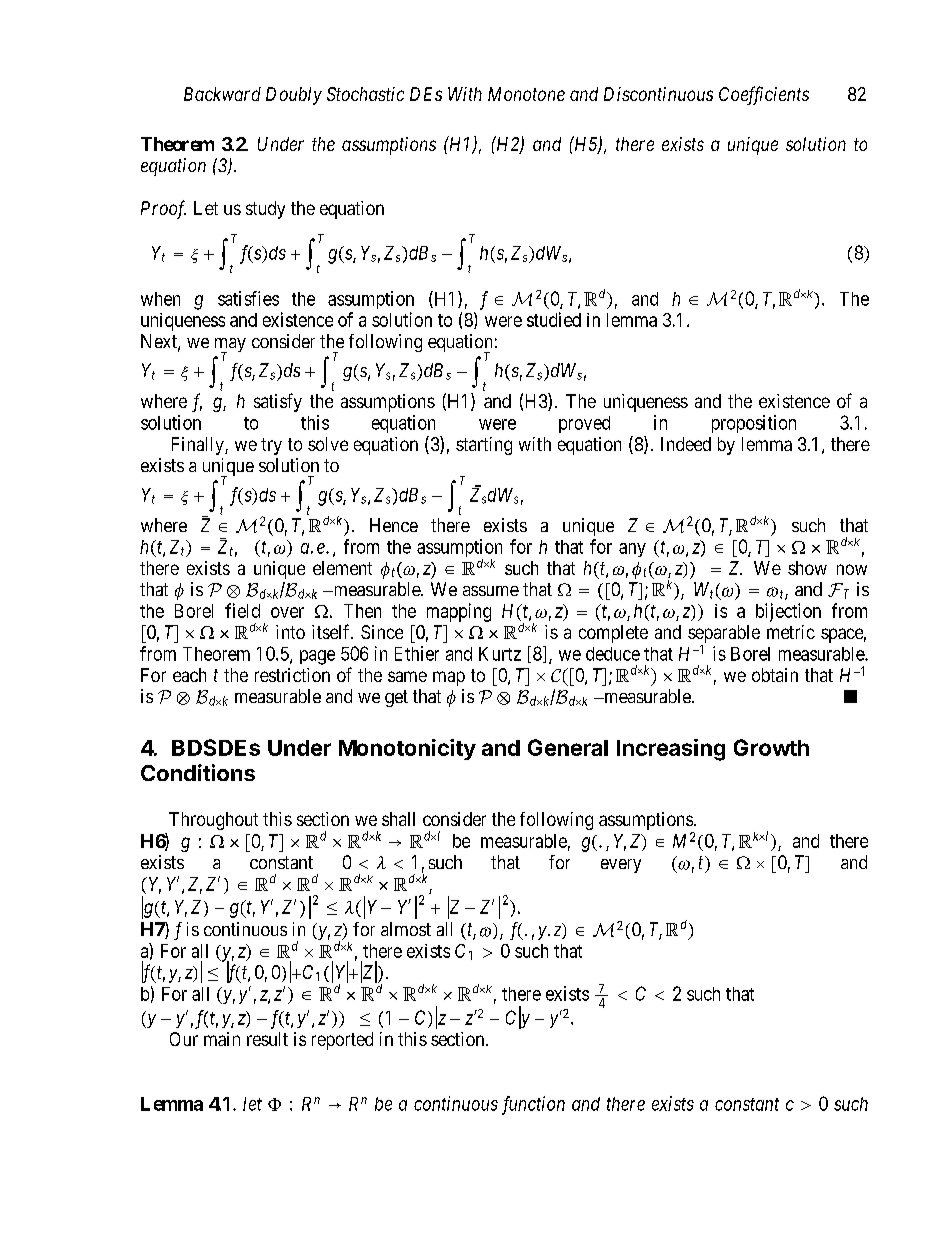 The height and width of the image is (1233, 952). I want to click on function, so click(533, 1105).
